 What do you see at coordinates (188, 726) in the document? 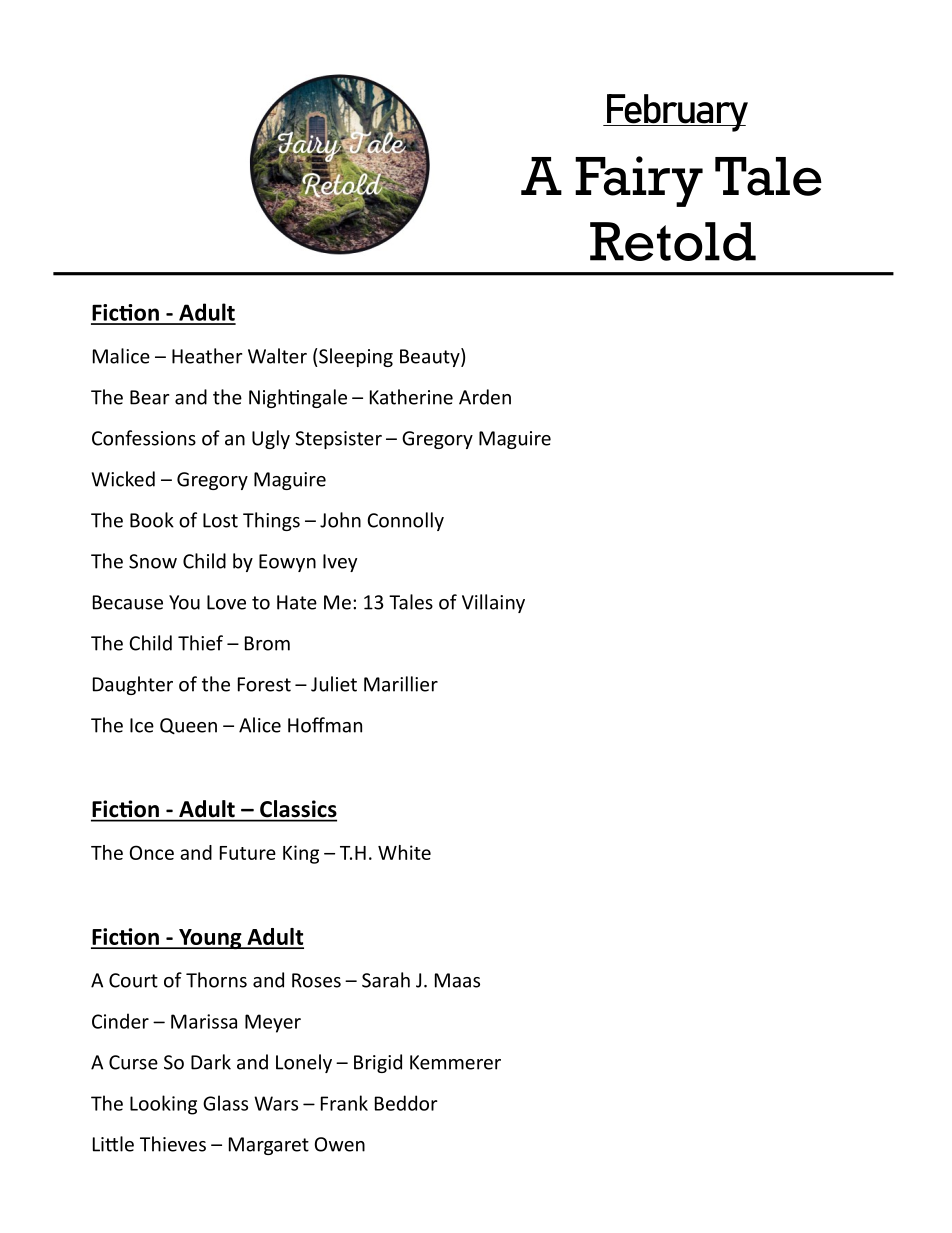
I see `Queen` at bounding box center [188, 726].
